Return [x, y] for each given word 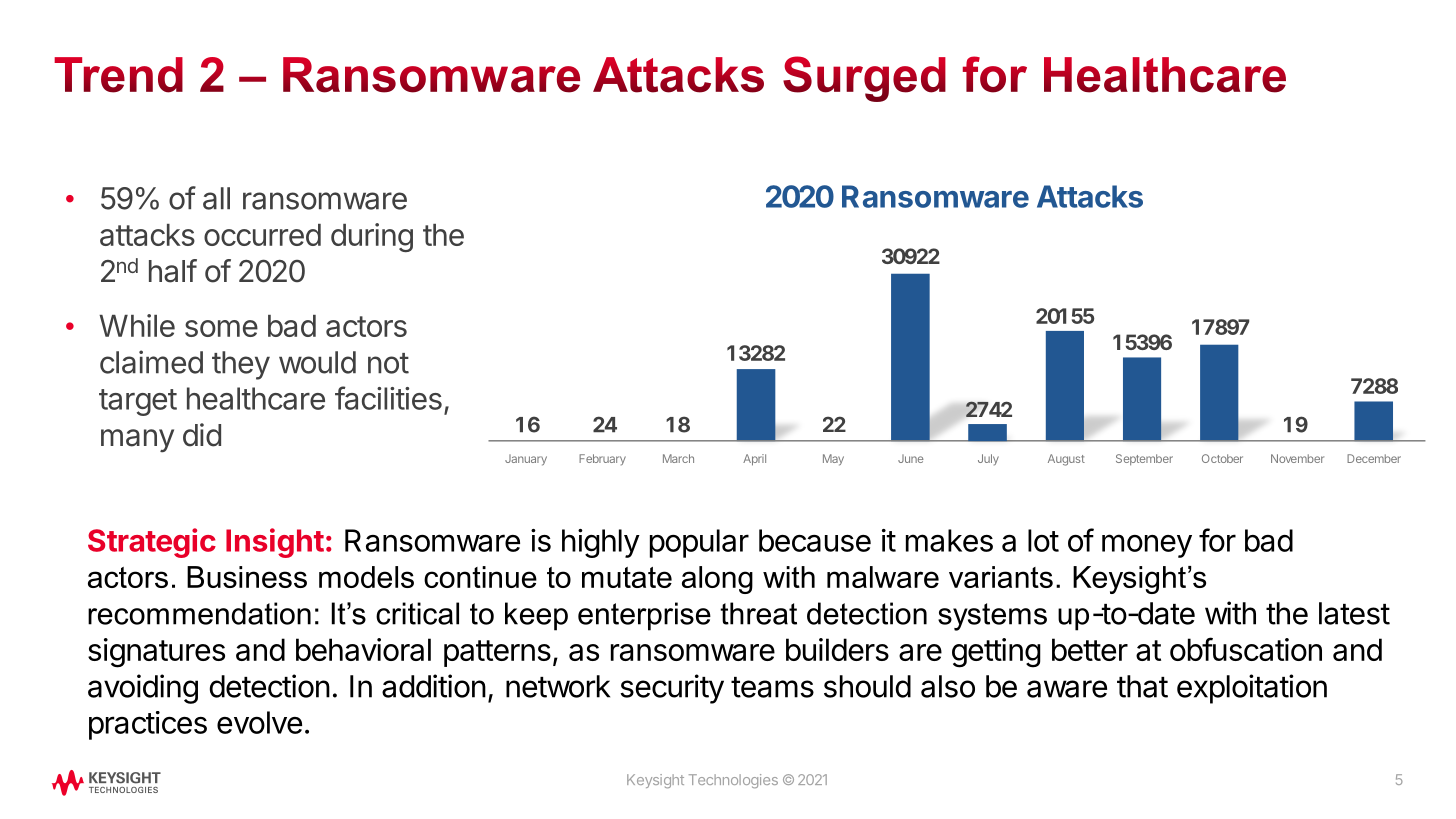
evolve [259, 722]
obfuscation [1246, 649]
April [754, 460]
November [1297, 458]
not [388, 363]
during [372, 237]
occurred [262, 235]
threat [758, 613]
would [317, 362]
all [216, 198]
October [1222, 458]
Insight [275, 543]
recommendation [199, 613]
